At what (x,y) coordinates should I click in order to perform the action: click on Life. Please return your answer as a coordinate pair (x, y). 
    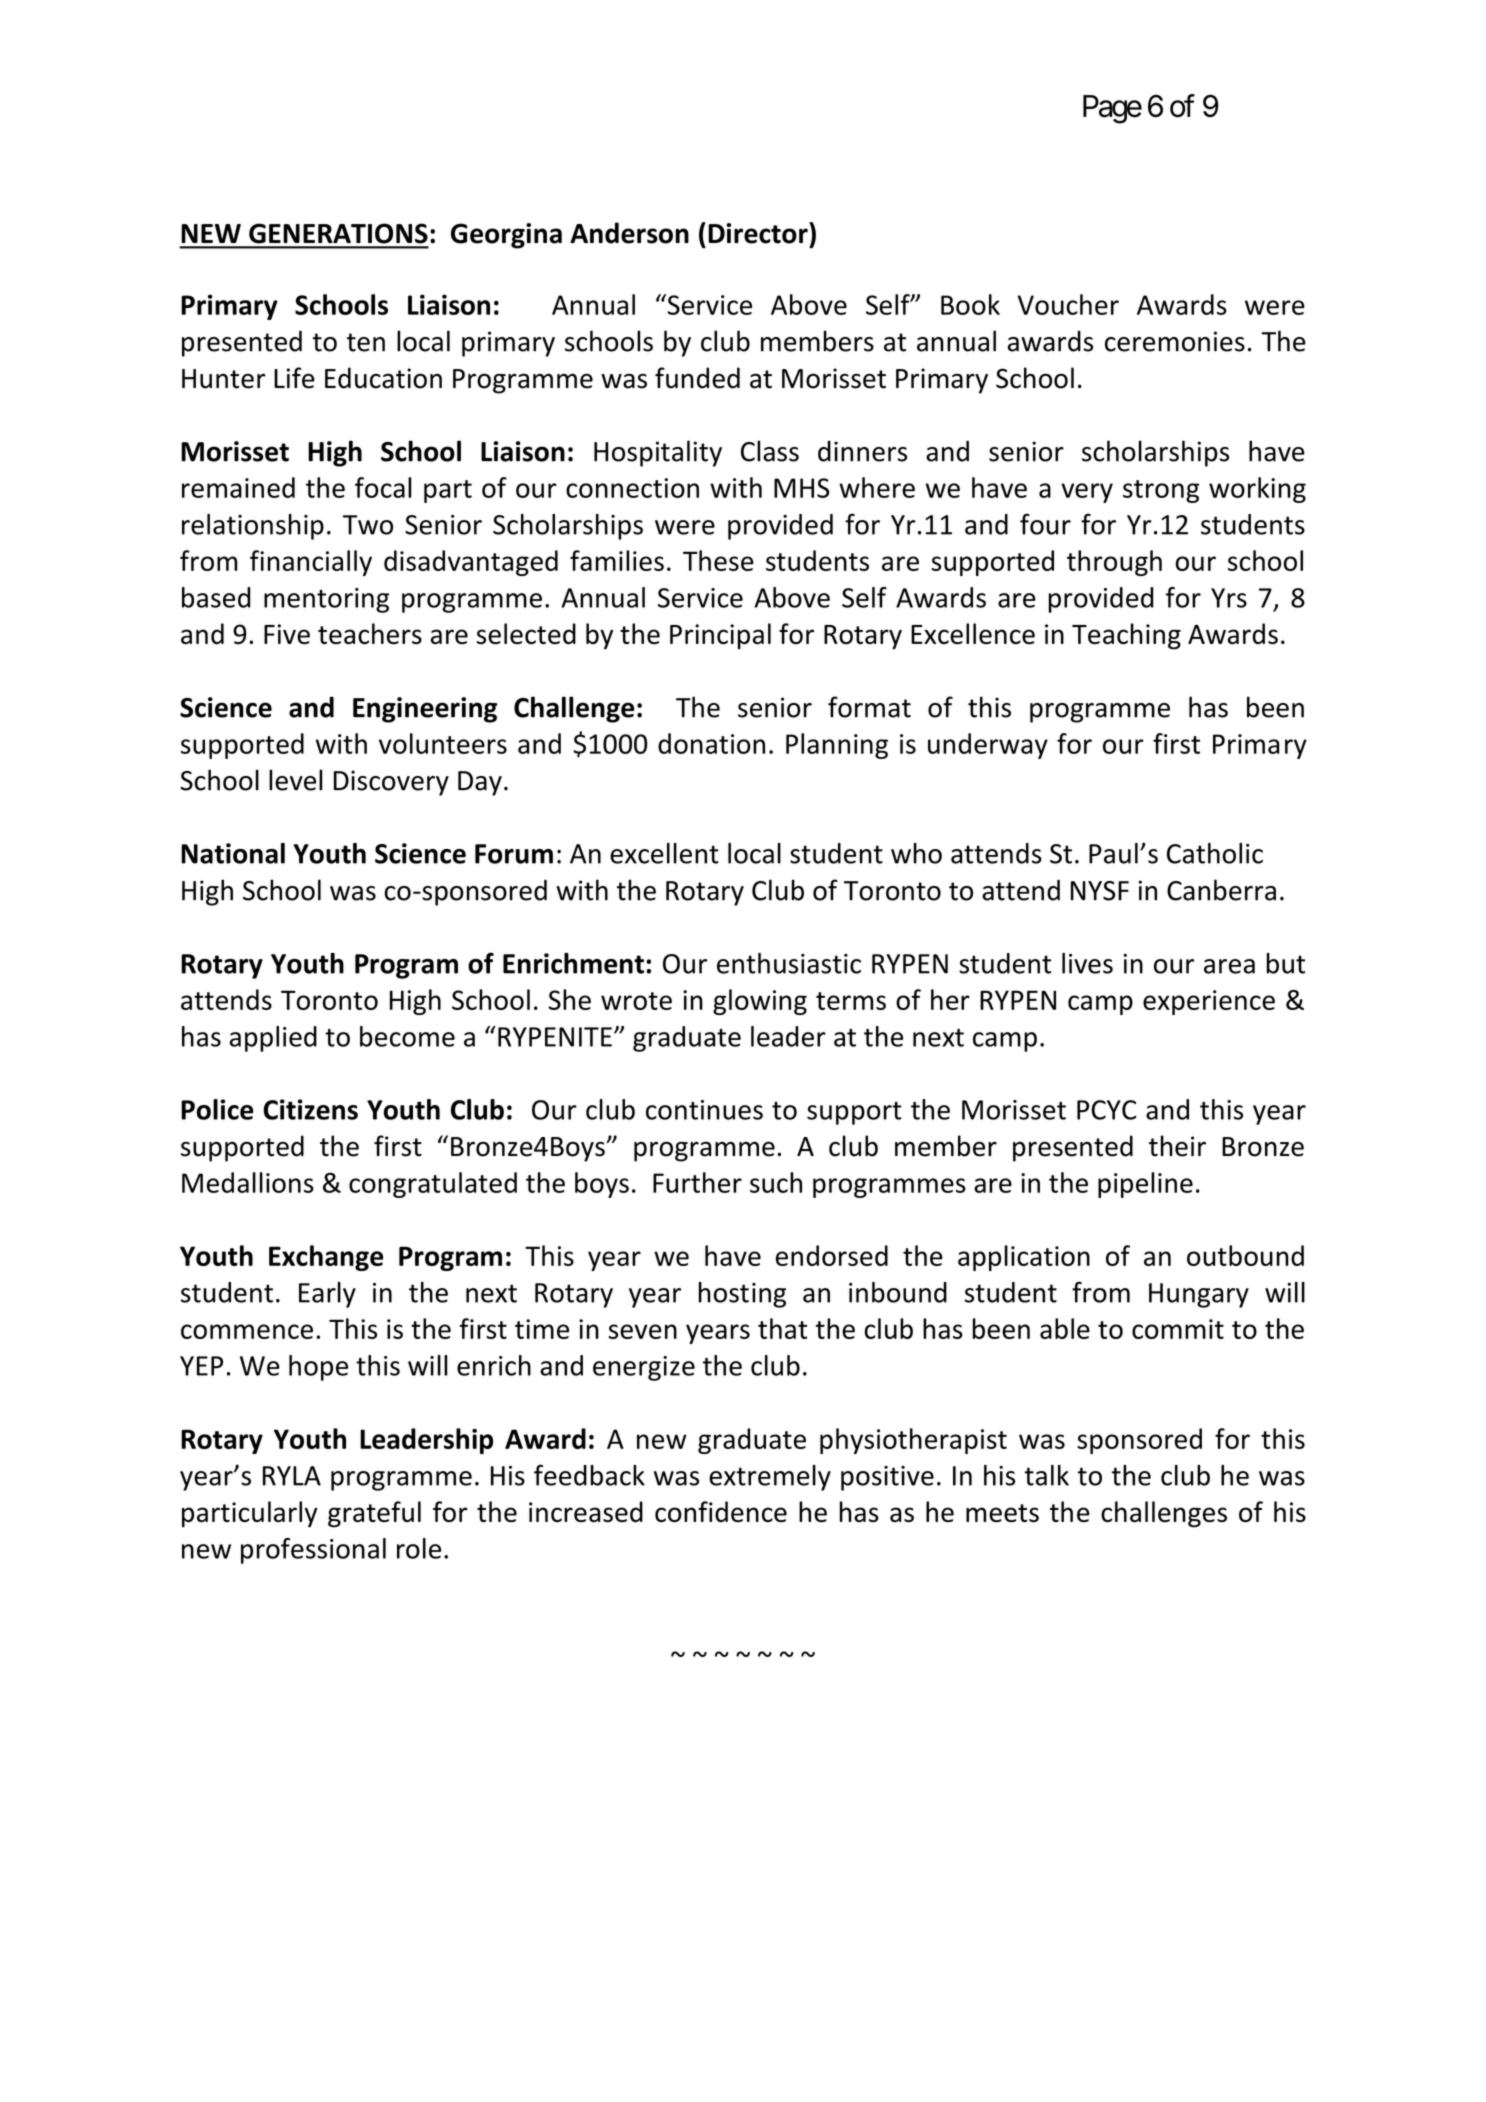
    Looking at the image, I should click on (294, 378).
